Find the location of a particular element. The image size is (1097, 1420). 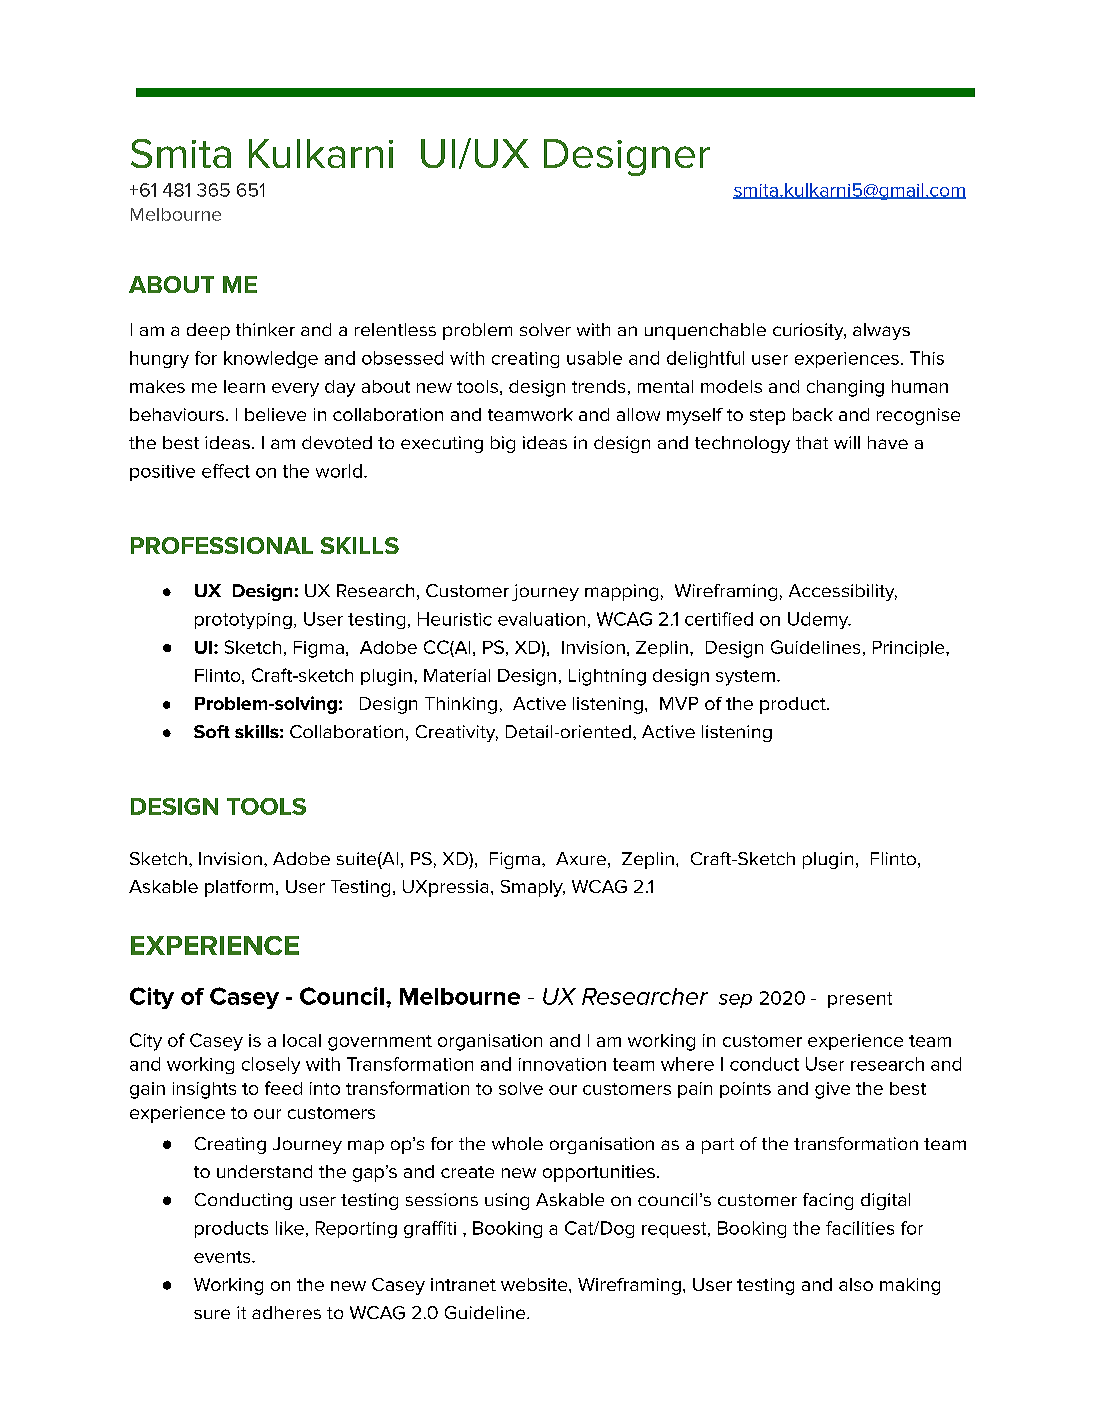

changing is located at coordinates (845, 388).
